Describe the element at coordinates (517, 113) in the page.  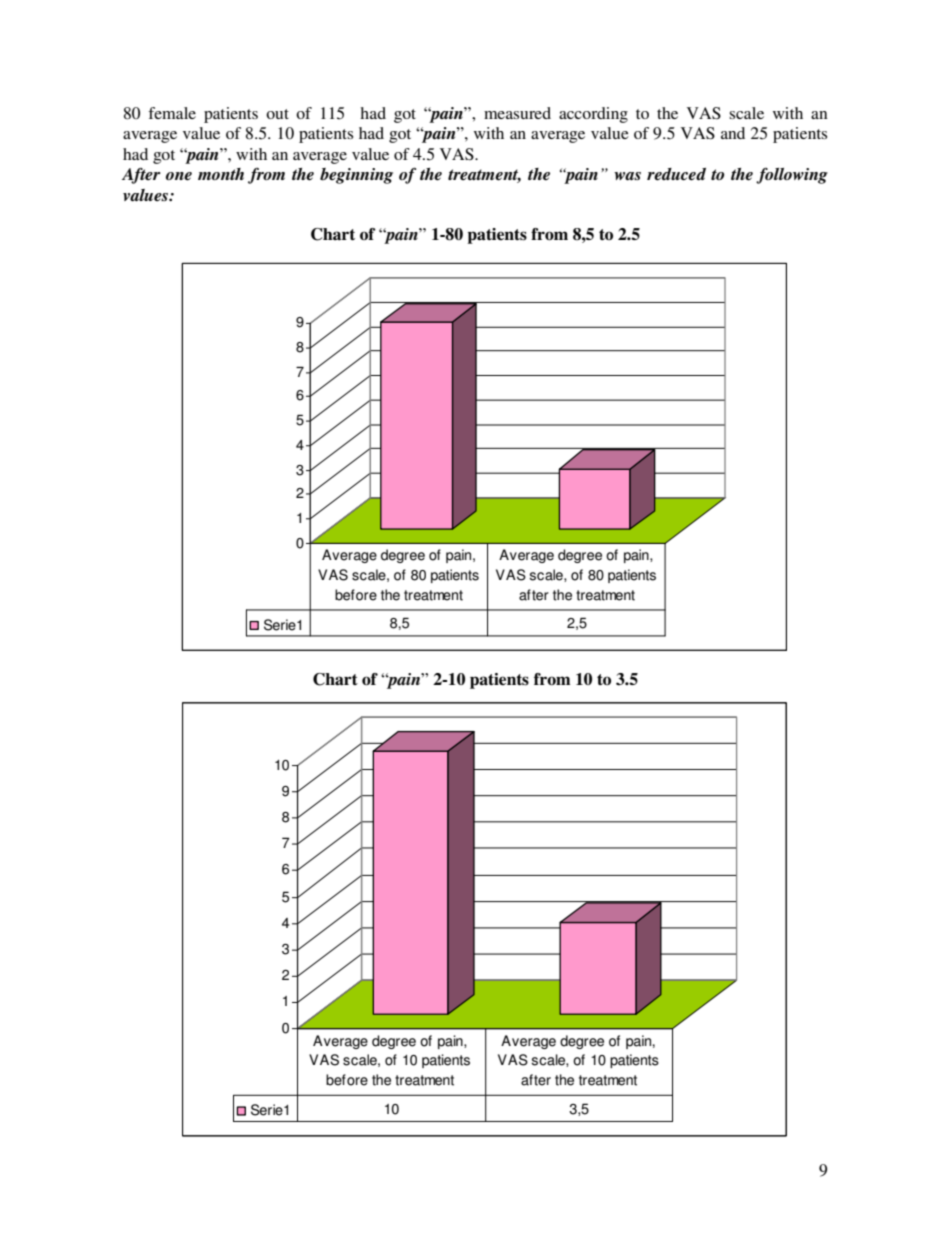
I see `measured` at that location.
